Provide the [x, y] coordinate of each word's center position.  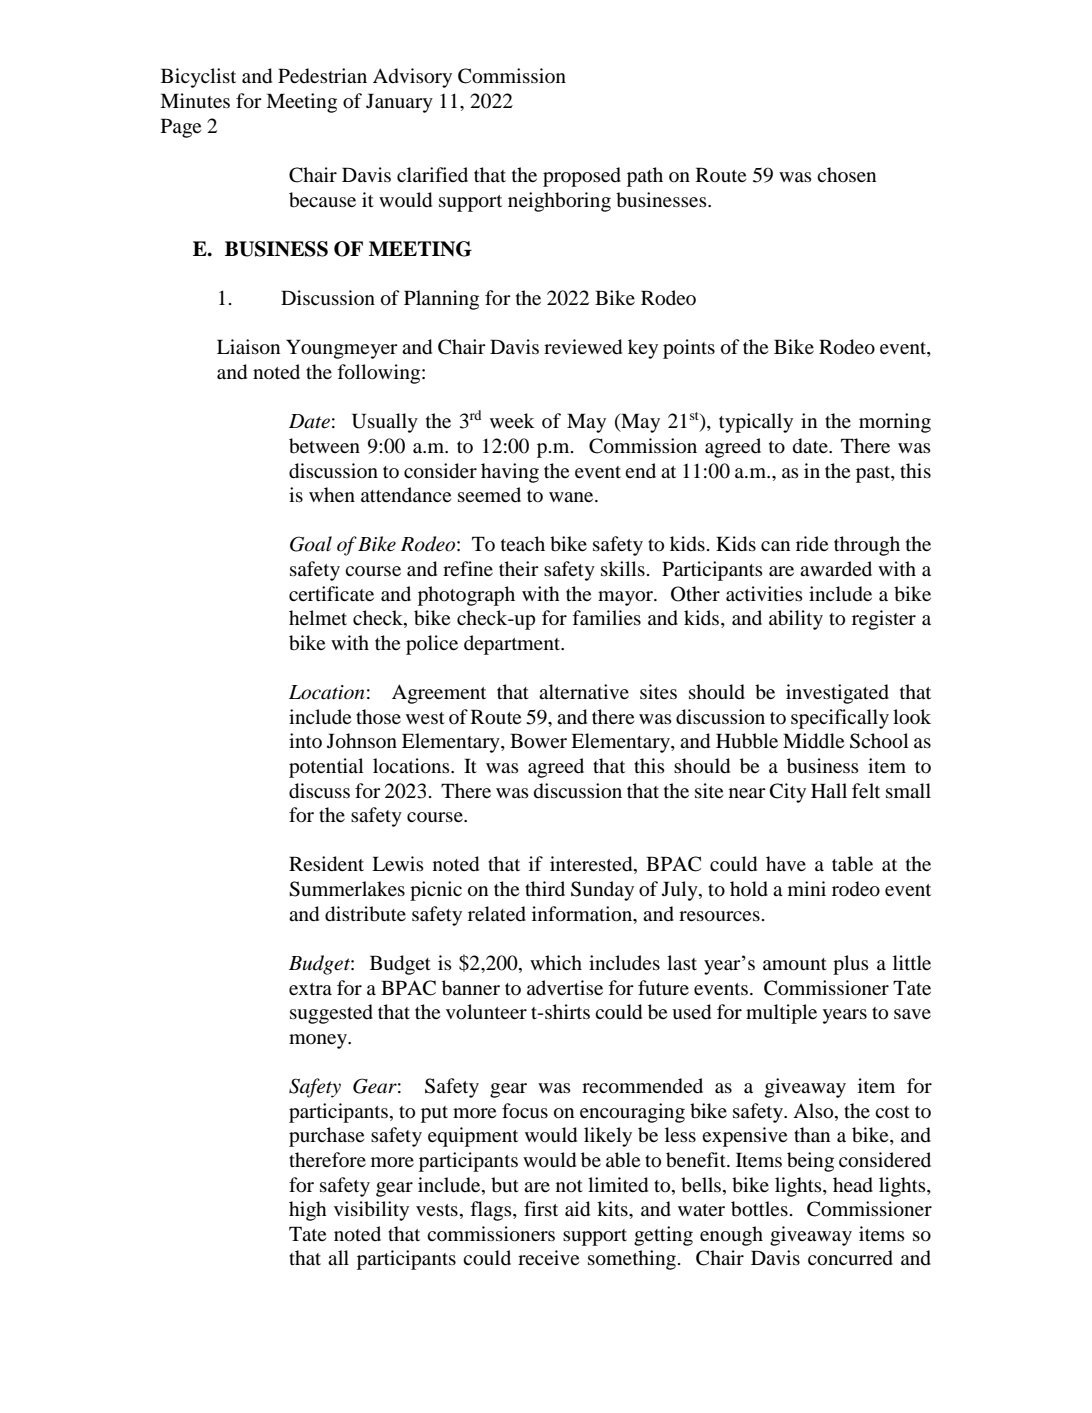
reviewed [583, 347]
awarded [836, 568]
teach [523, 543]
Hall [829, 790]
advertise [565, 987]
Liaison [248, 347]
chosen [846, 174]
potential [326, 768]
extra [310, 989]
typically [756, 423]
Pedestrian [322, 76]
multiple [781, 1014]
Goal [311, 544]
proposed [582, 177]
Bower [538, 741]
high [308, 1211]
